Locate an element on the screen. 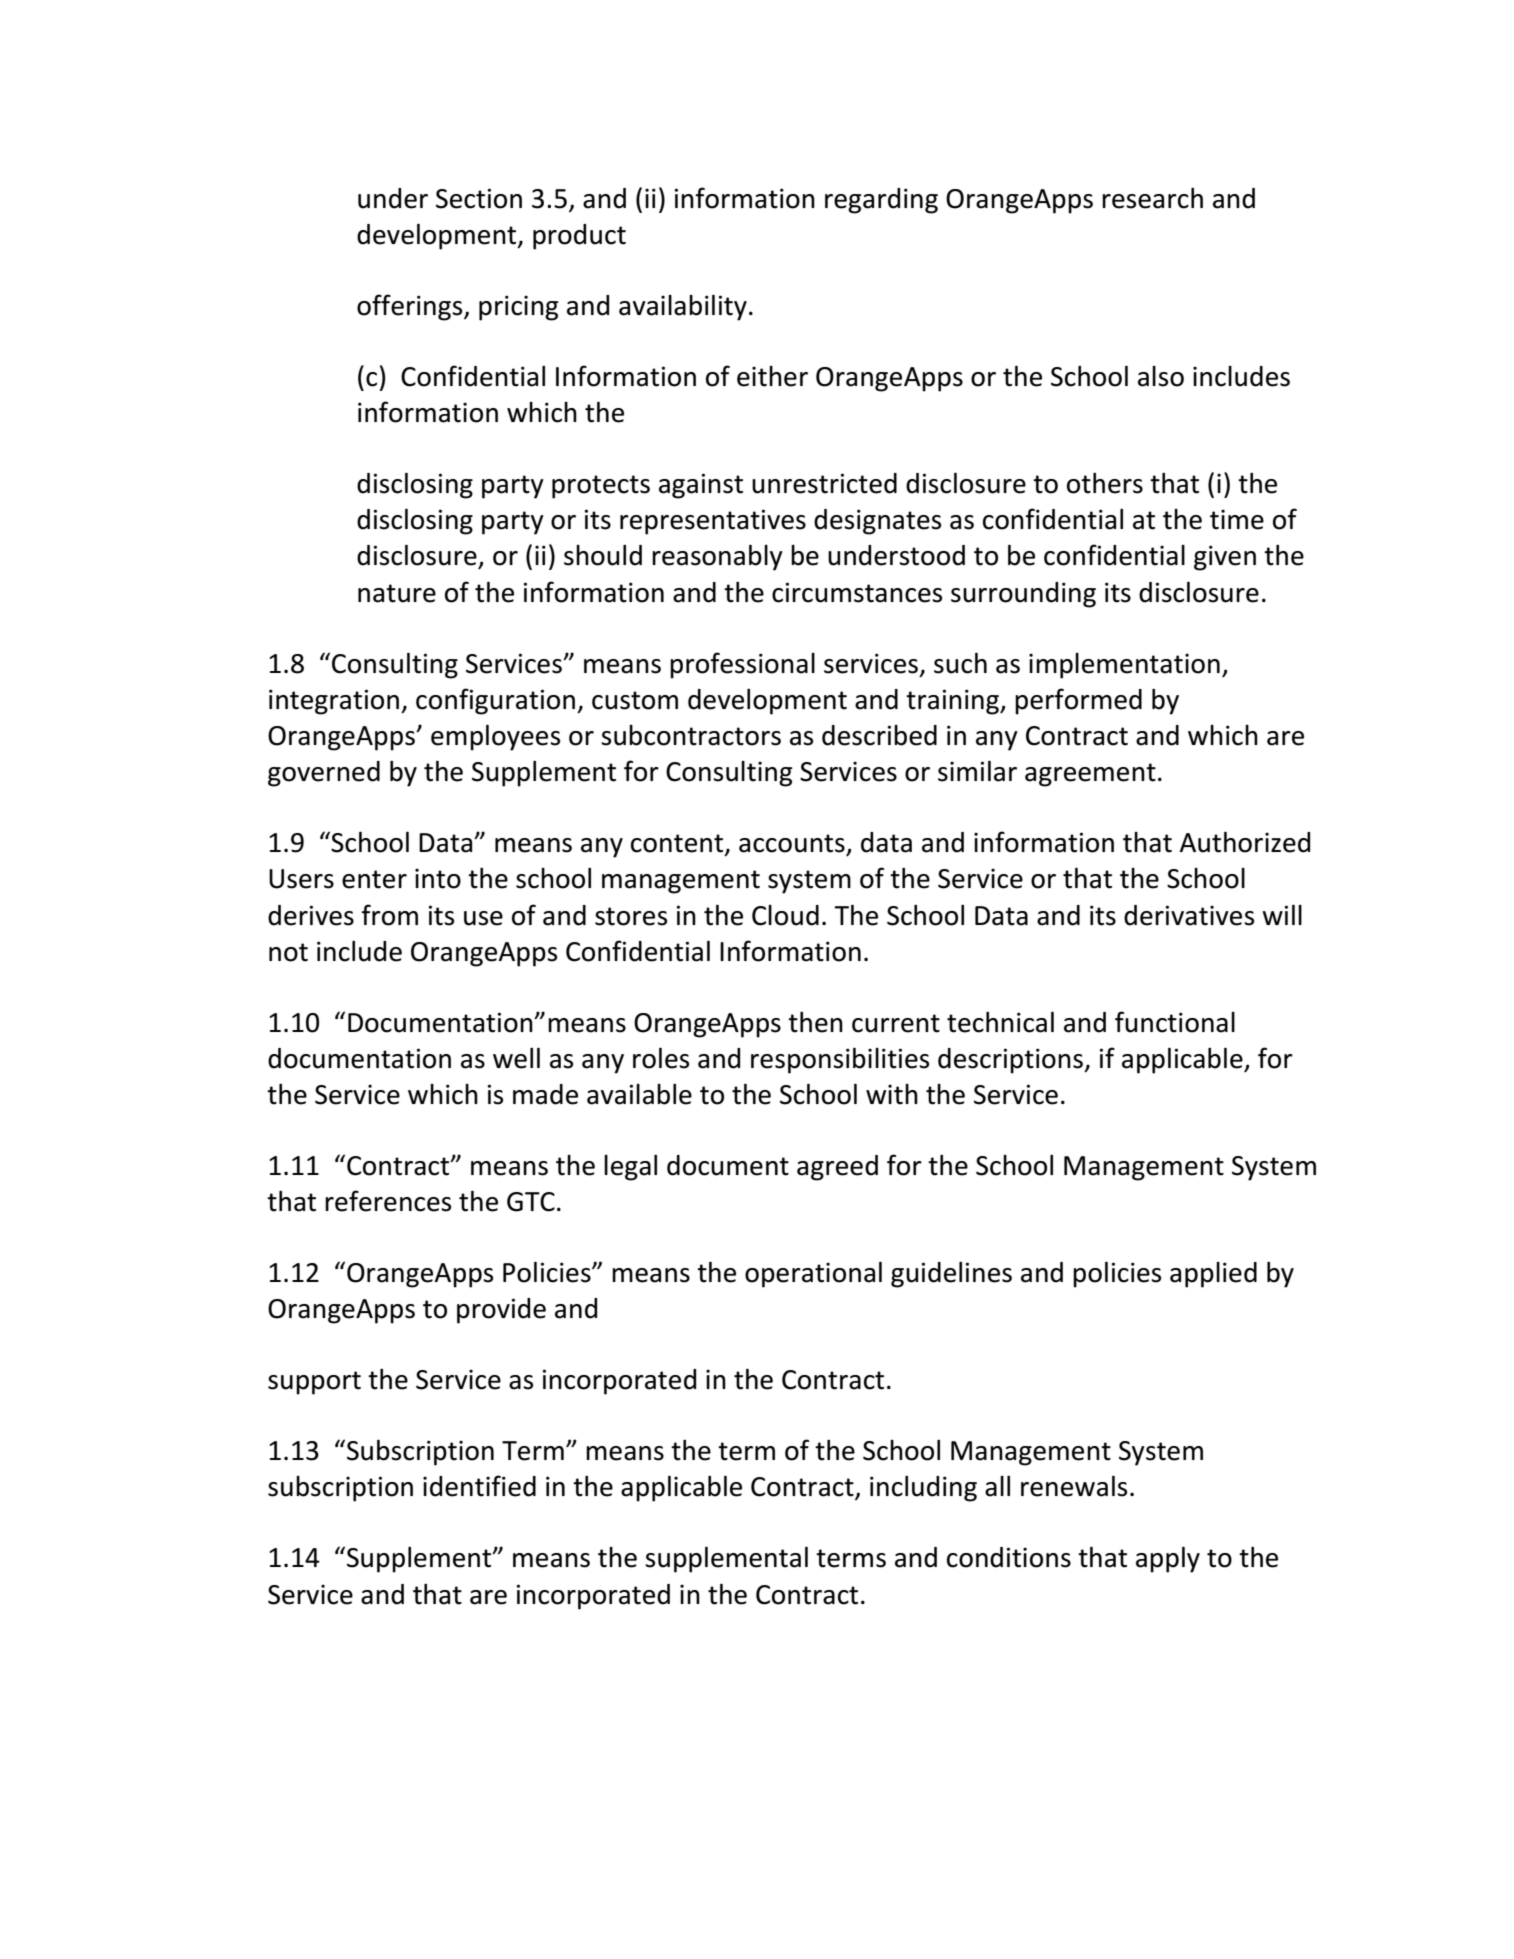 This screenshot has height=1959, width=1514. responsibilities is located at coordinates (840, 1061).
